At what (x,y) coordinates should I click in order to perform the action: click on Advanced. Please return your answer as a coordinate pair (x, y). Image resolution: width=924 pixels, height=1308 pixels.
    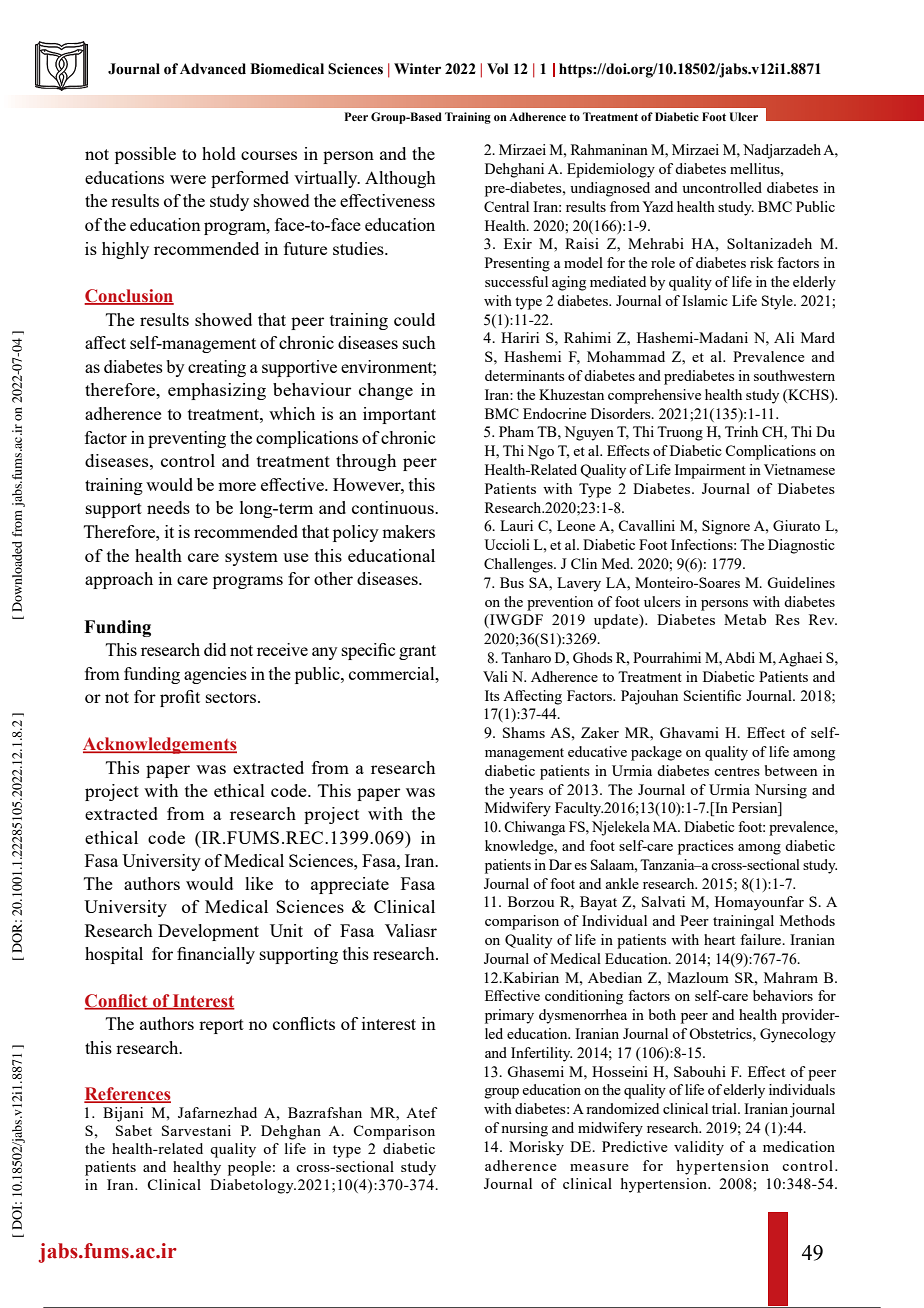
    Looking at the image, I should click on (213, 69).
